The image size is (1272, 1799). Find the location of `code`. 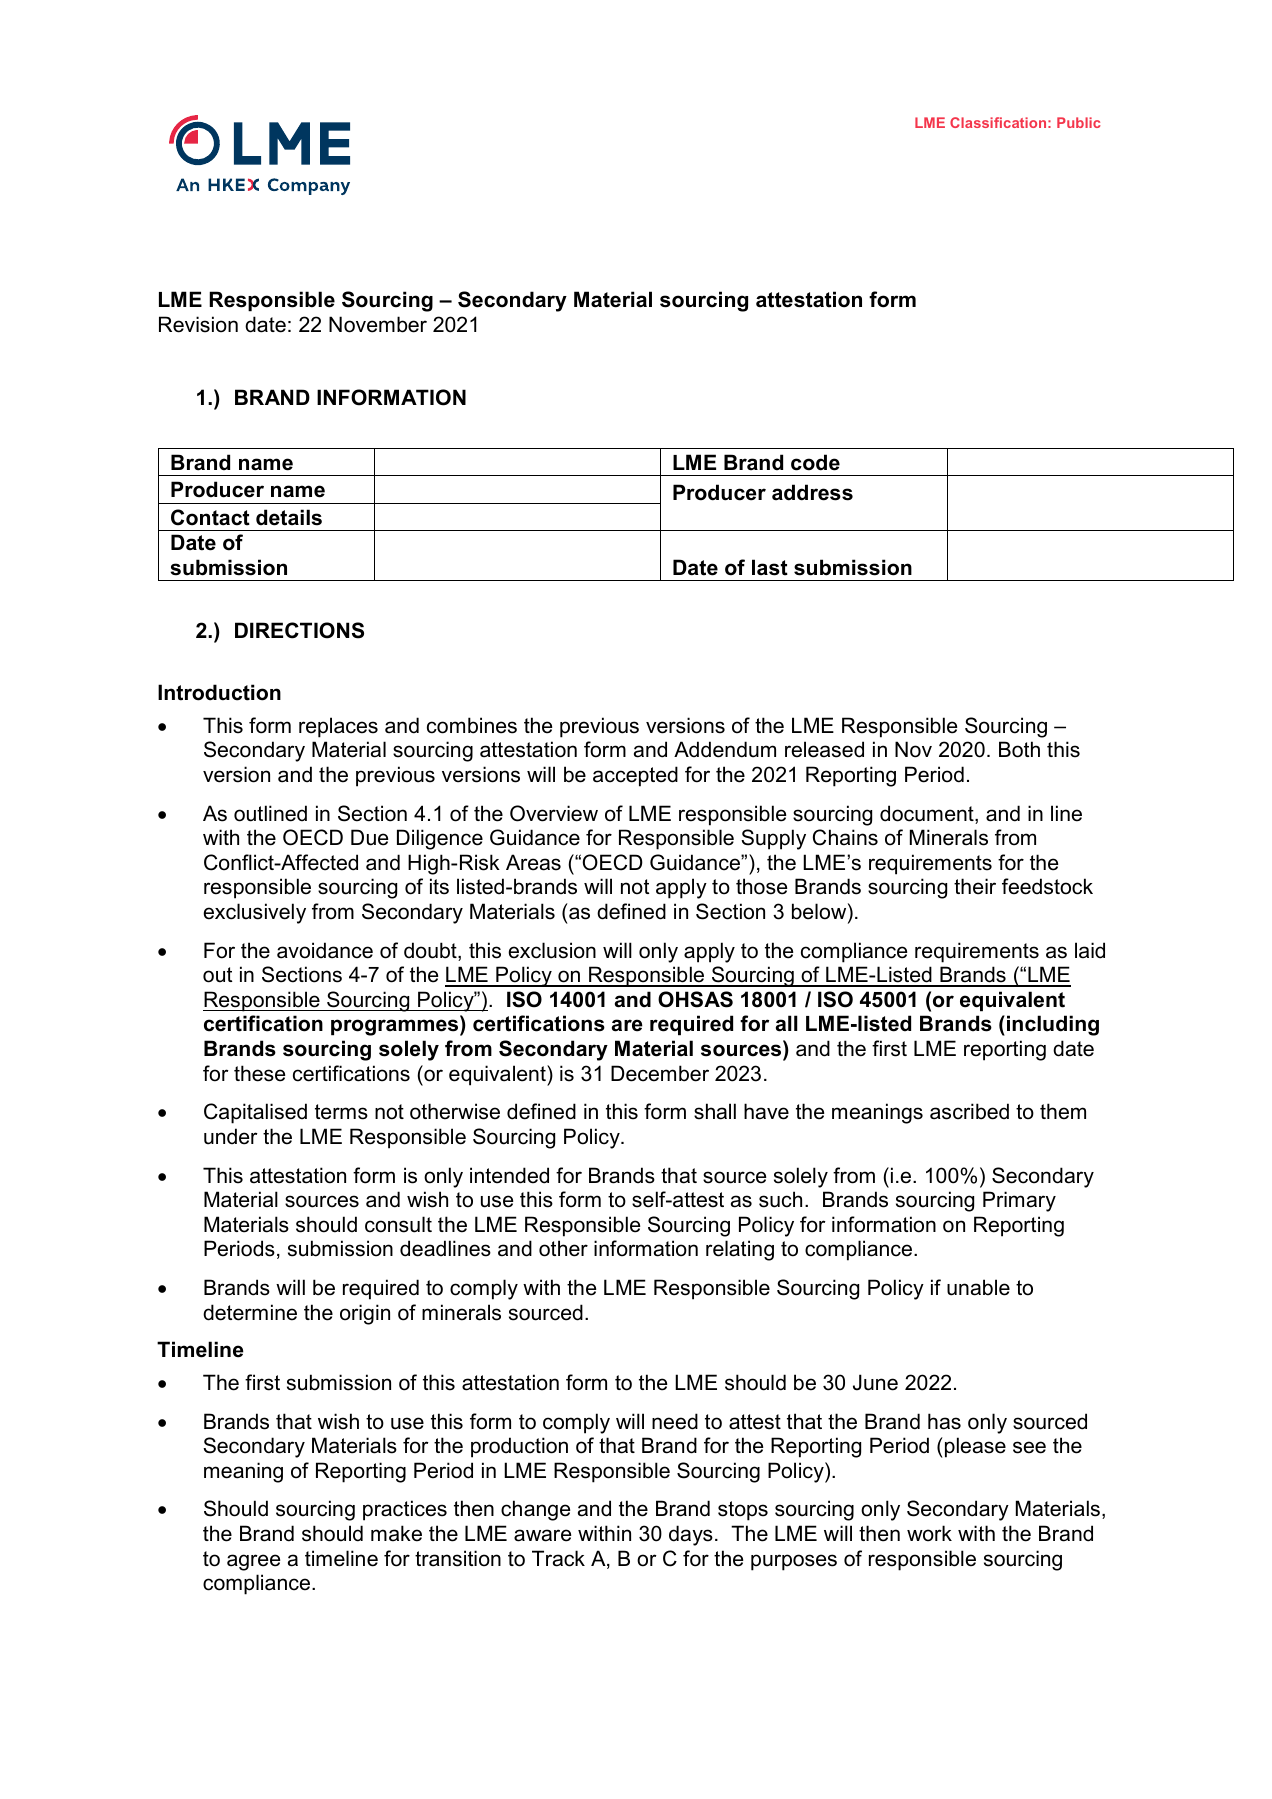

code is located at coordinates (815, 462).
